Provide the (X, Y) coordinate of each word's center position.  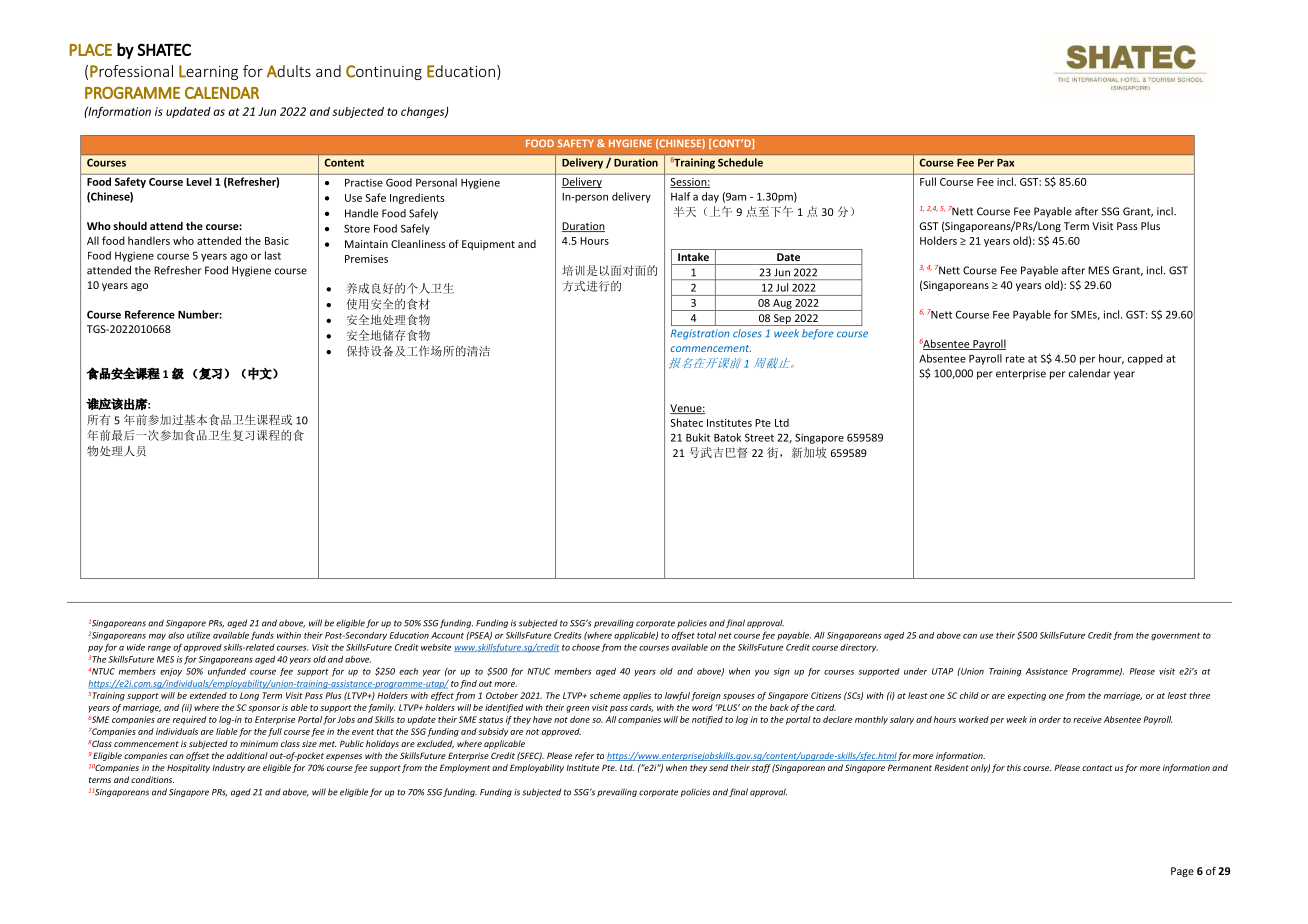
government (1175, 637)
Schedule (740, 162)
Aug (782, 305)
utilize (198, 635)
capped (1145, 359)
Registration (700, 334)
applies (637, 696)
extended (208, 695)
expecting (1027, 696)
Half (680, 196)
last (273, 255)
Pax (1005, 163)
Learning (208, 72)
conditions (152, 779)
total (706, 635)
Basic (277, 241)
